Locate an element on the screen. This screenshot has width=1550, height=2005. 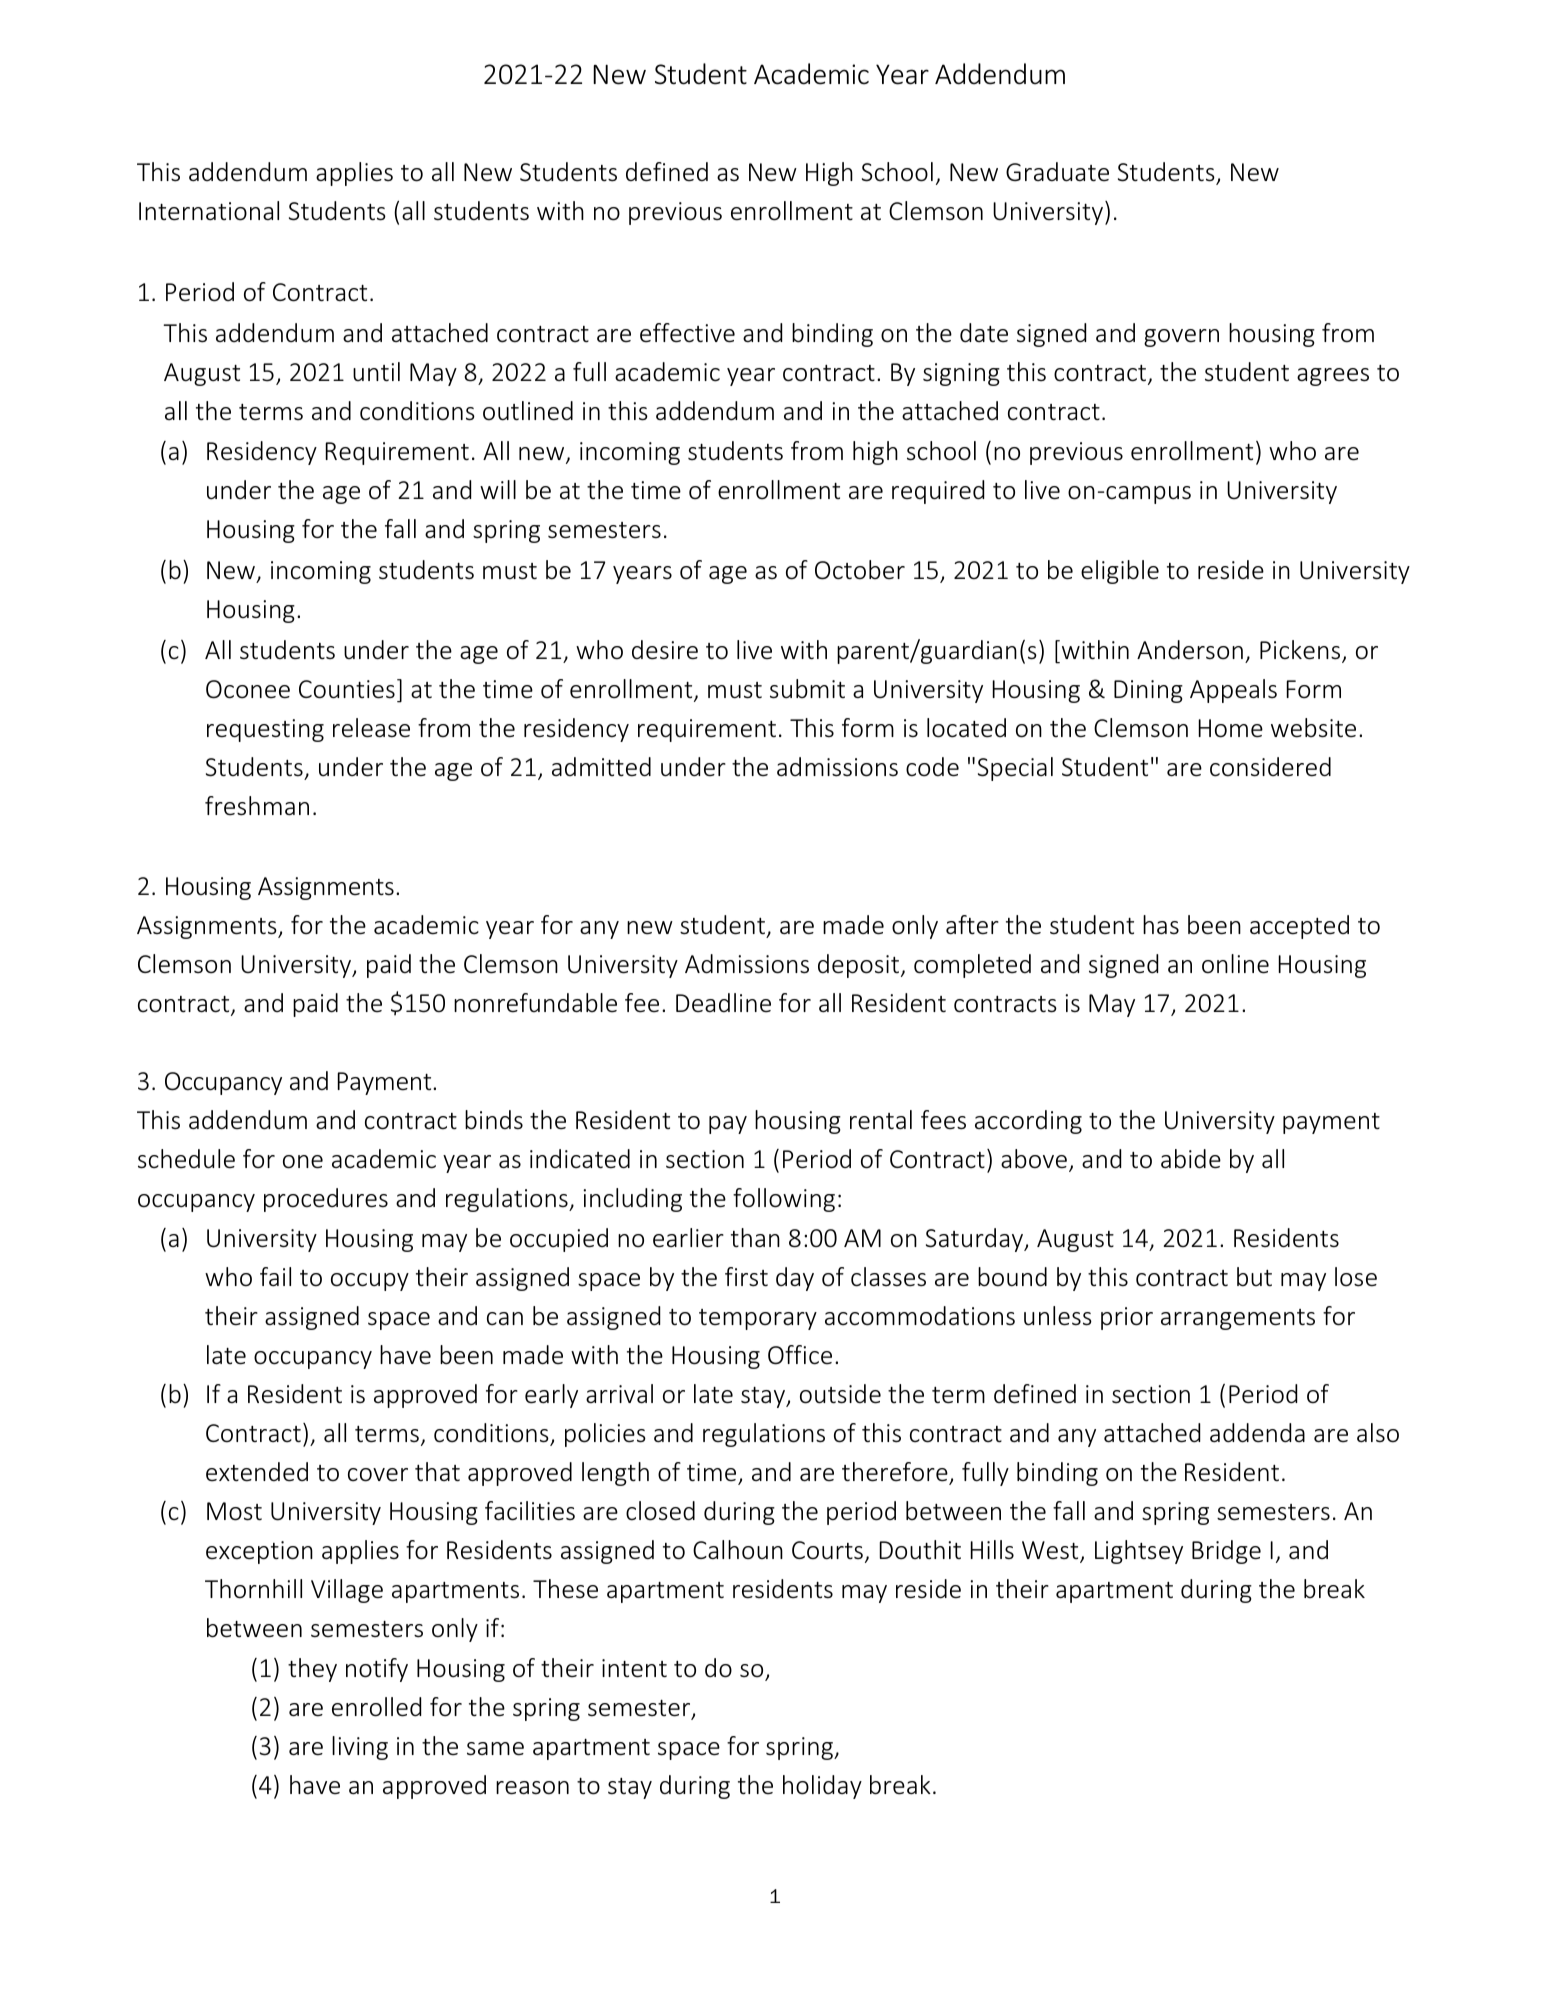
Deadline is located at coordinates (723, 1003).
